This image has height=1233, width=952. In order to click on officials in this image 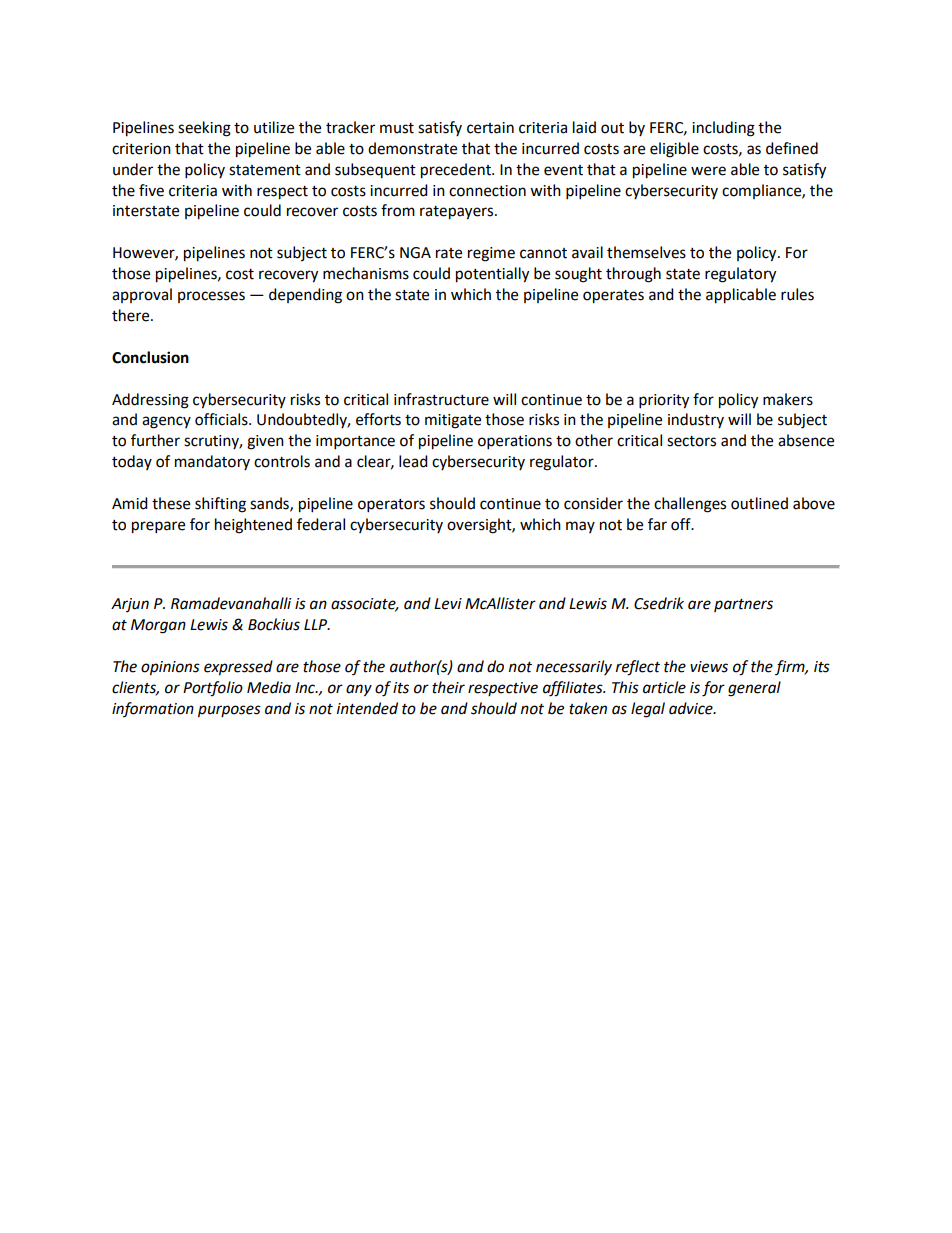, I will do `click(222, 419)`.
